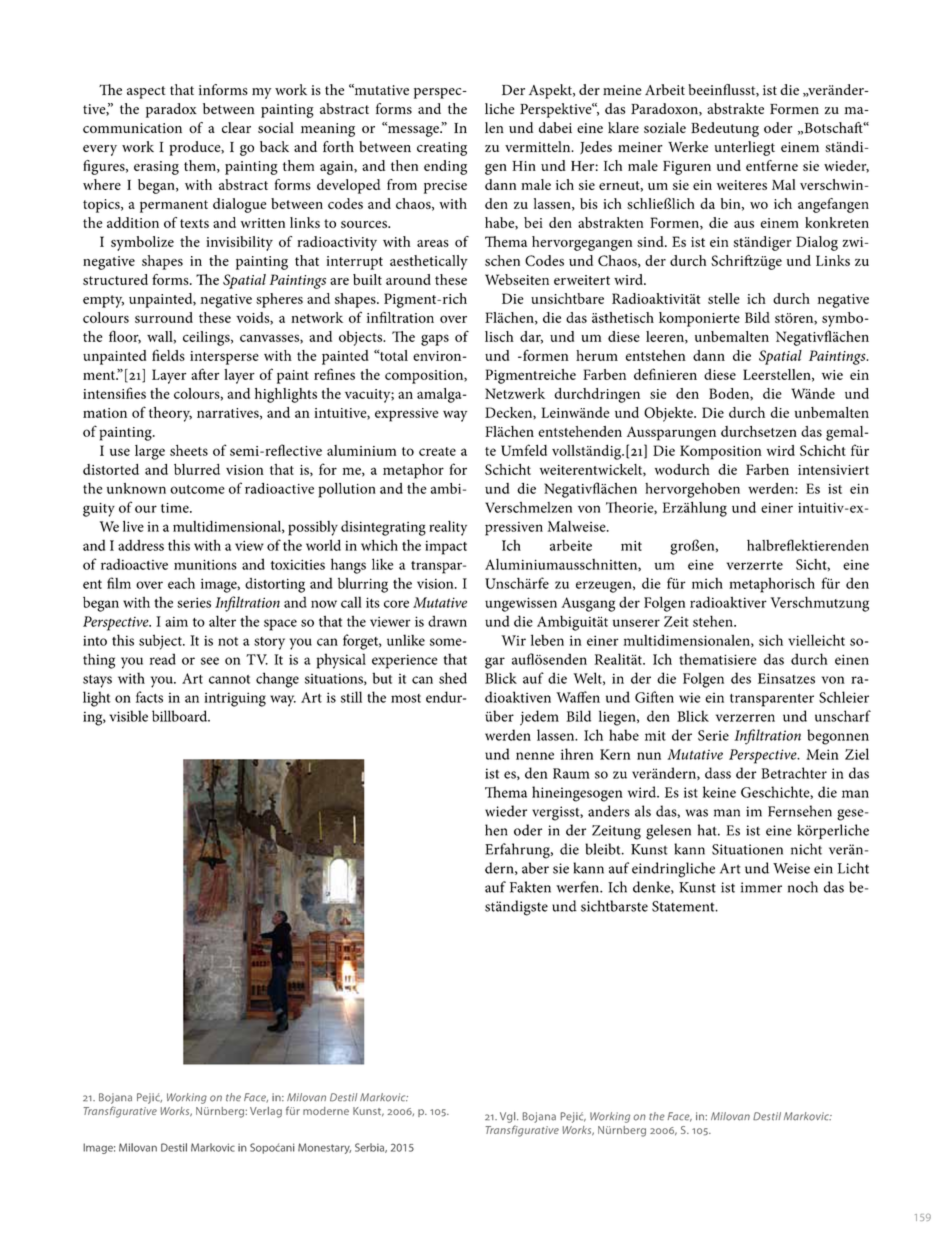  I want to click on immer, so click(761, 887).
